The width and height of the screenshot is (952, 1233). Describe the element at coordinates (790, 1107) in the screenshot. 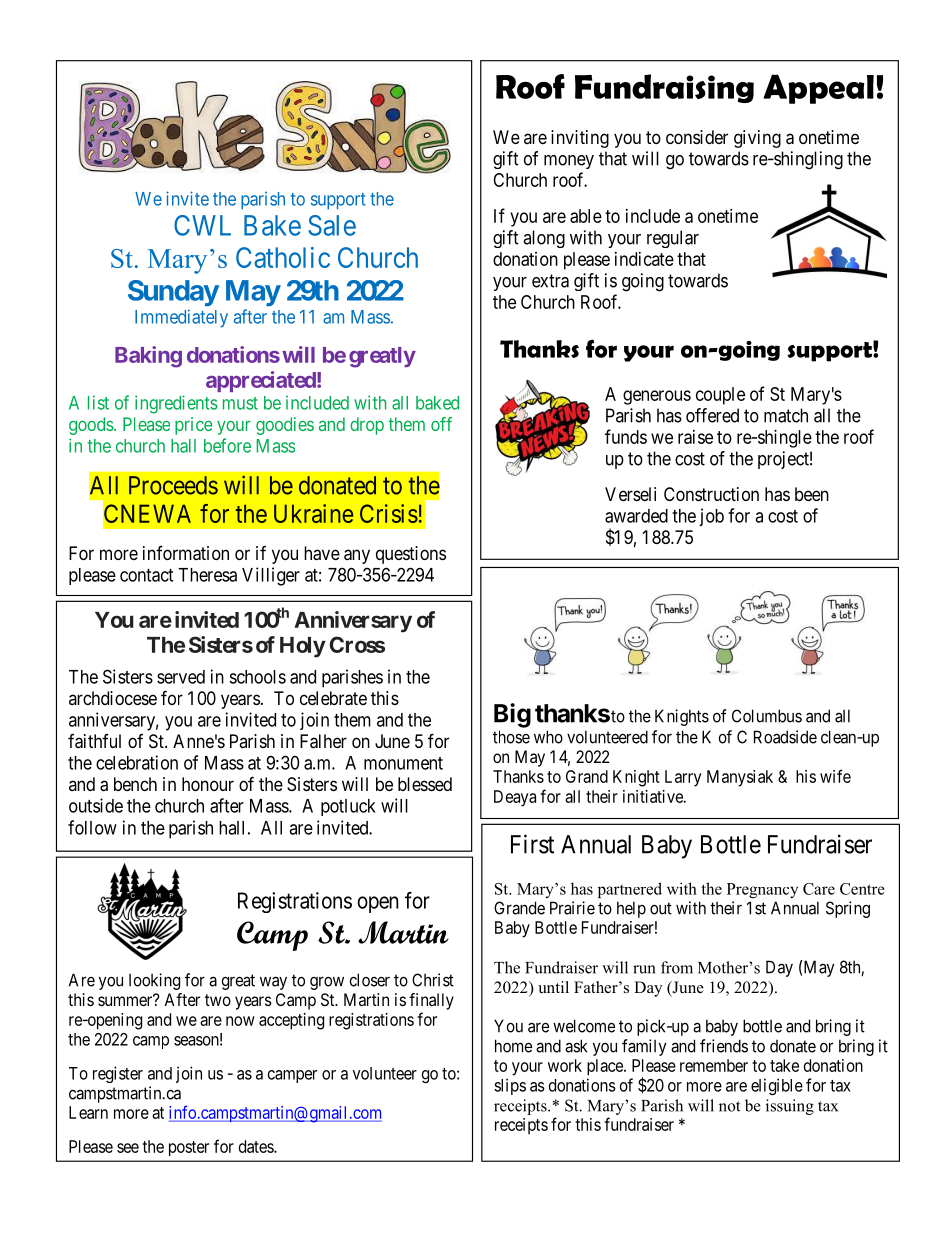

I see `issuing` at that location.
